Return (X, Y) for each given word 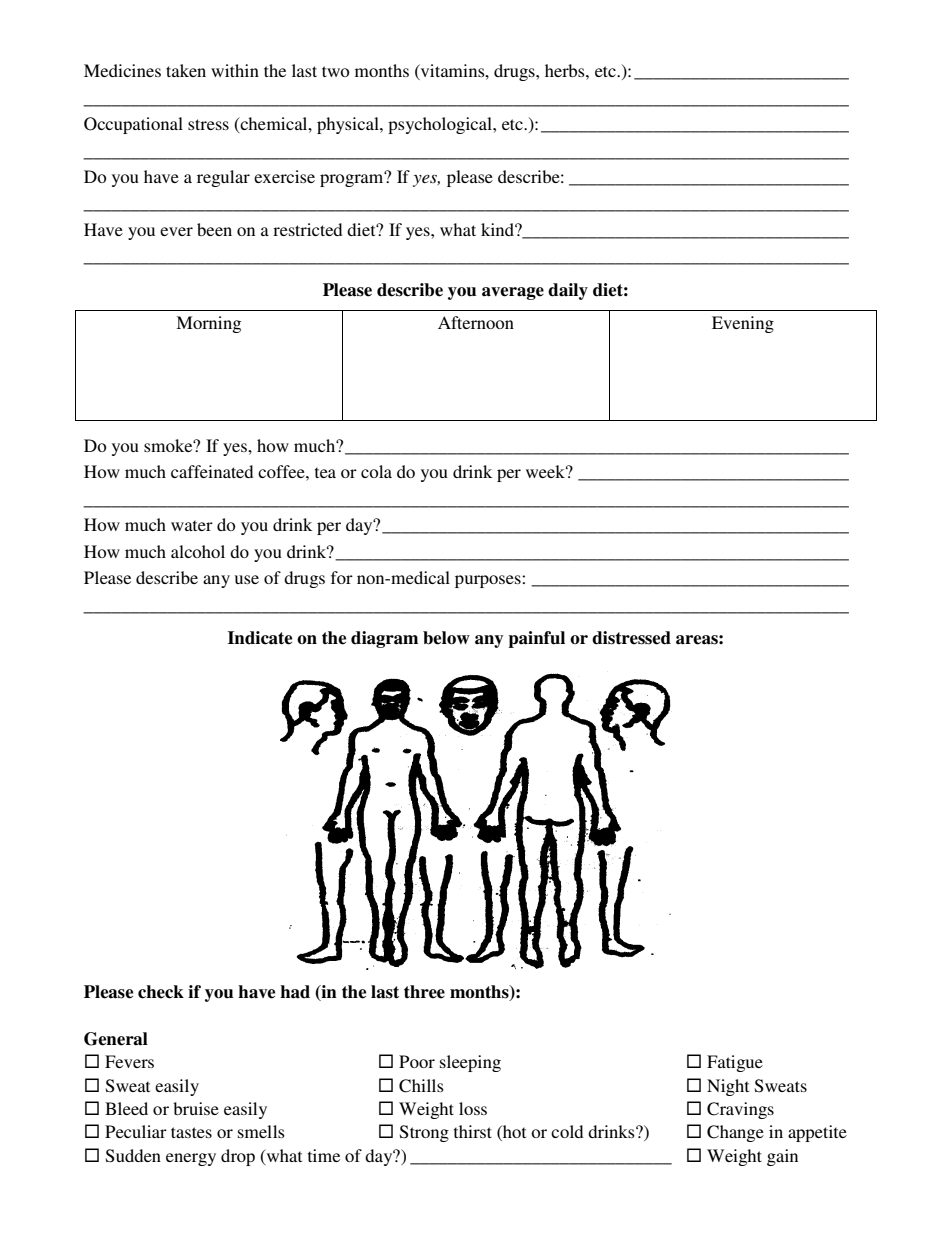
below (446, 638)
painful (536, 639)
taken (186, 70)
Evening (743, 324)
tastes (191, 1132)
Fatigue (735, 1063)
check (161, 992)
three (424, 992)
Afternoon (476, 322)
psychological (441, 125)
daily (568, 291)
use (247, 579)
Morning (208, 324)
